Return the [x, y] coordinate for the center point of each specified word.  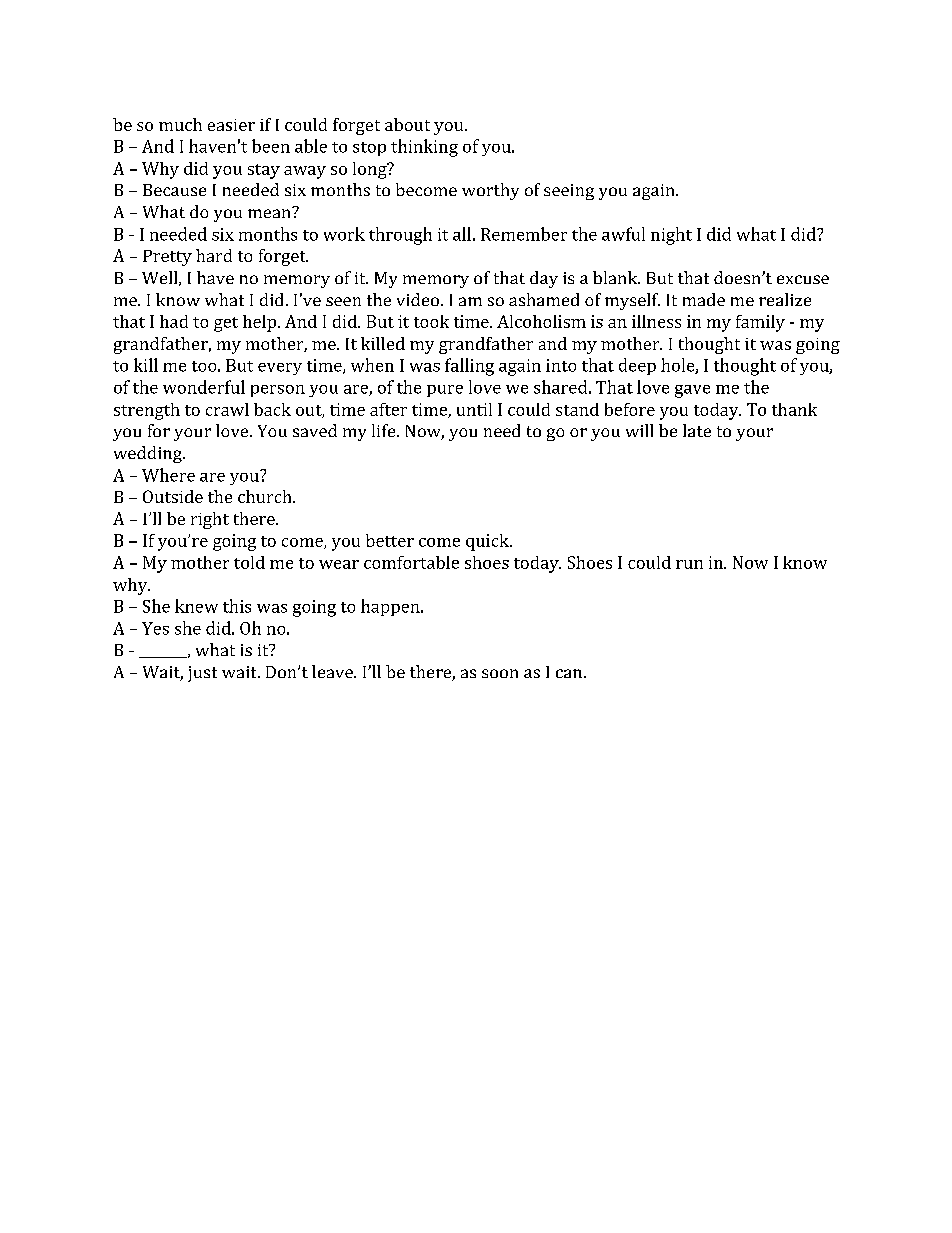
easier [231, 125]
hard [214, 255]
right [210, 520]
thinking [424, 148]
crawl [227, 409]
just [202, 674]
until [474, 409]
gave [692, 391]
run [689, 564]
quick [488, 542]
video [418, 299]
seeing [569, 192]
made [704, 299]
